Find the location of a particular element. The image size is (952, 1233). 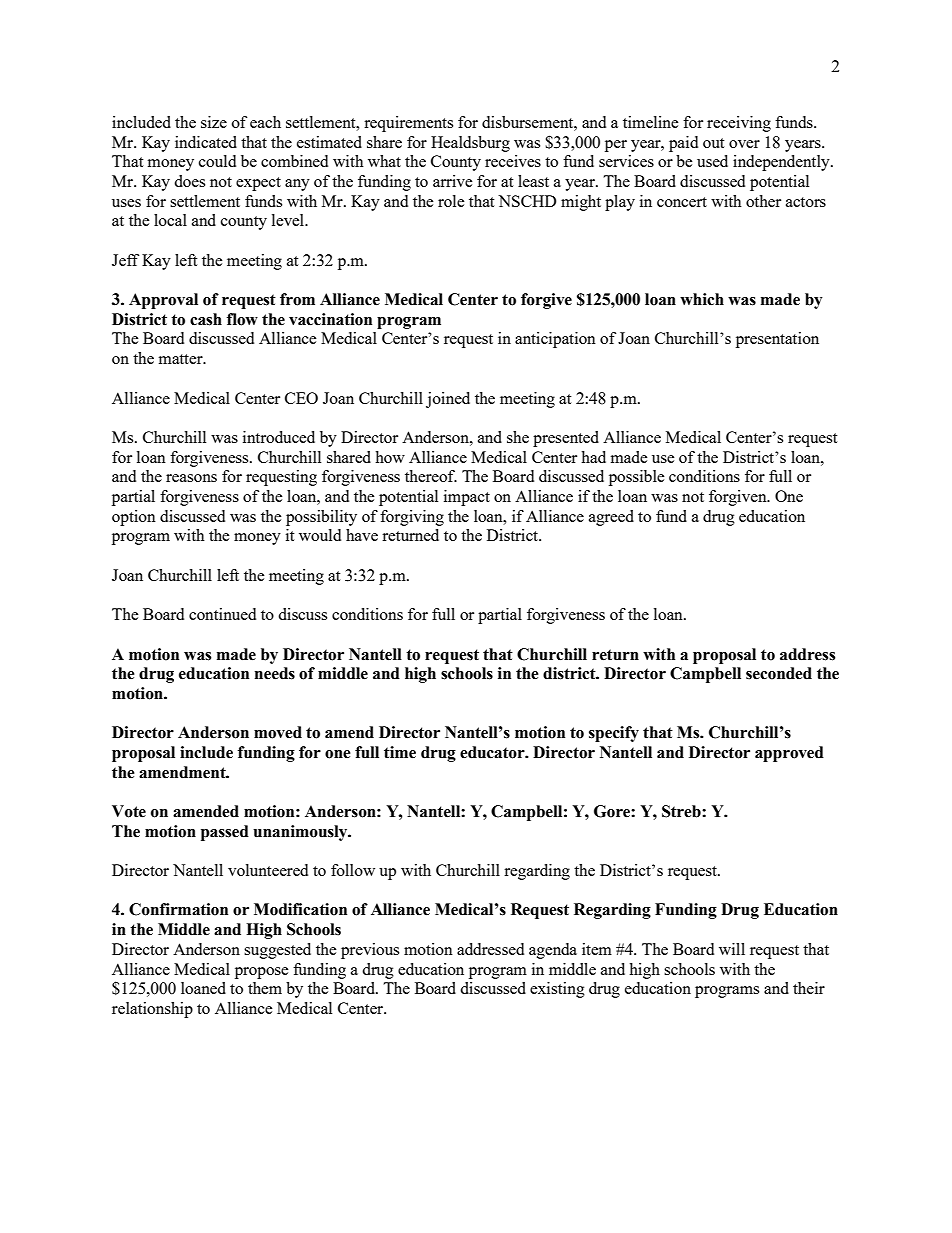

forgiving is located at coordinates (412, 518).
